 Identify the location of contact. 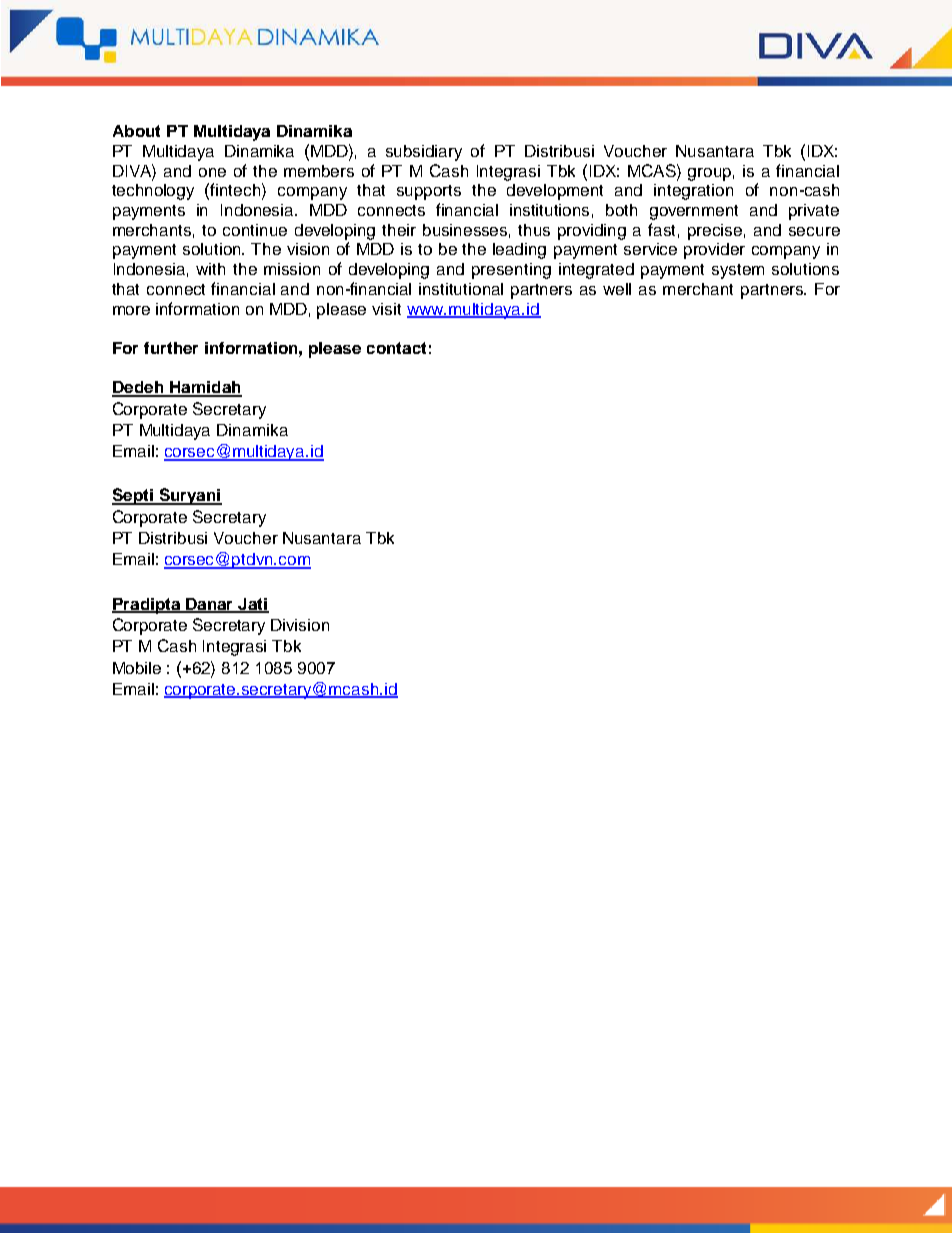
(396, 348).
